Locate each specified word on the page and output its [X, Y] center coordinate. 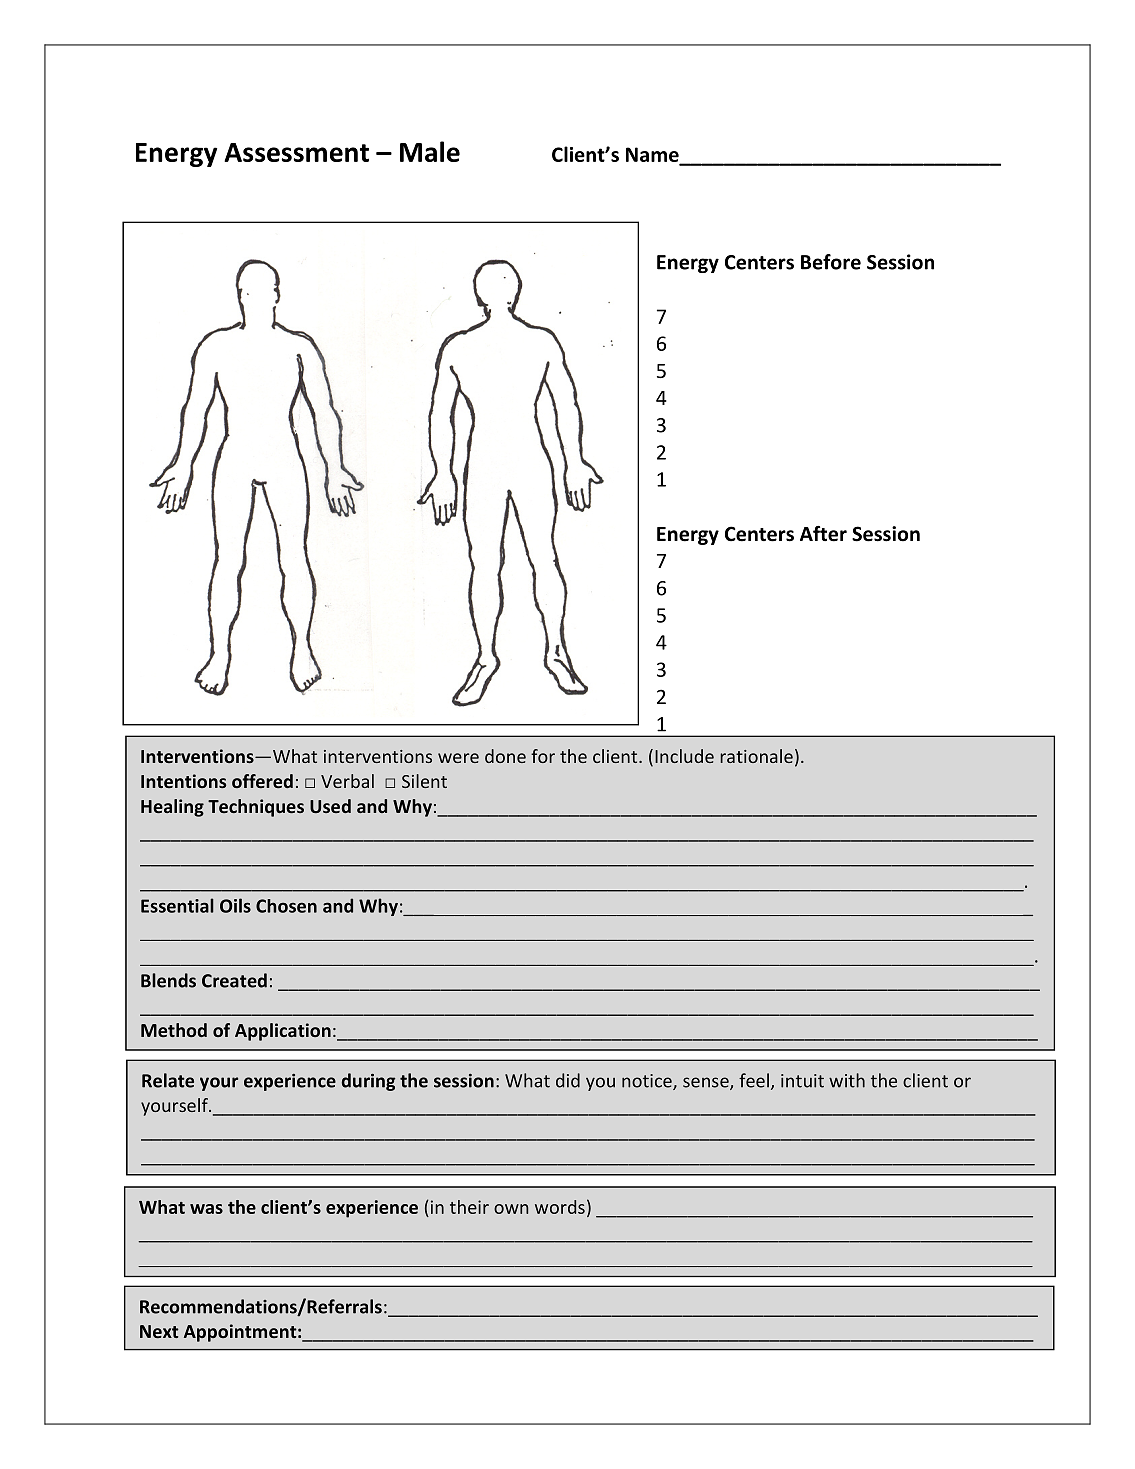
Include [684, 756]
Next [159, 1331]
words [560, 1207]
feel [754, 1080]
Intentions [183, 781]
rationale [756, 756]
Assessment [296, 152]
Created [234, 980]
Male [430, 151]
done [505, 756]
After [823, 534]
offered [262, 781]
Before [831, 262]
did [568, 1080]
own [511, 1209]
